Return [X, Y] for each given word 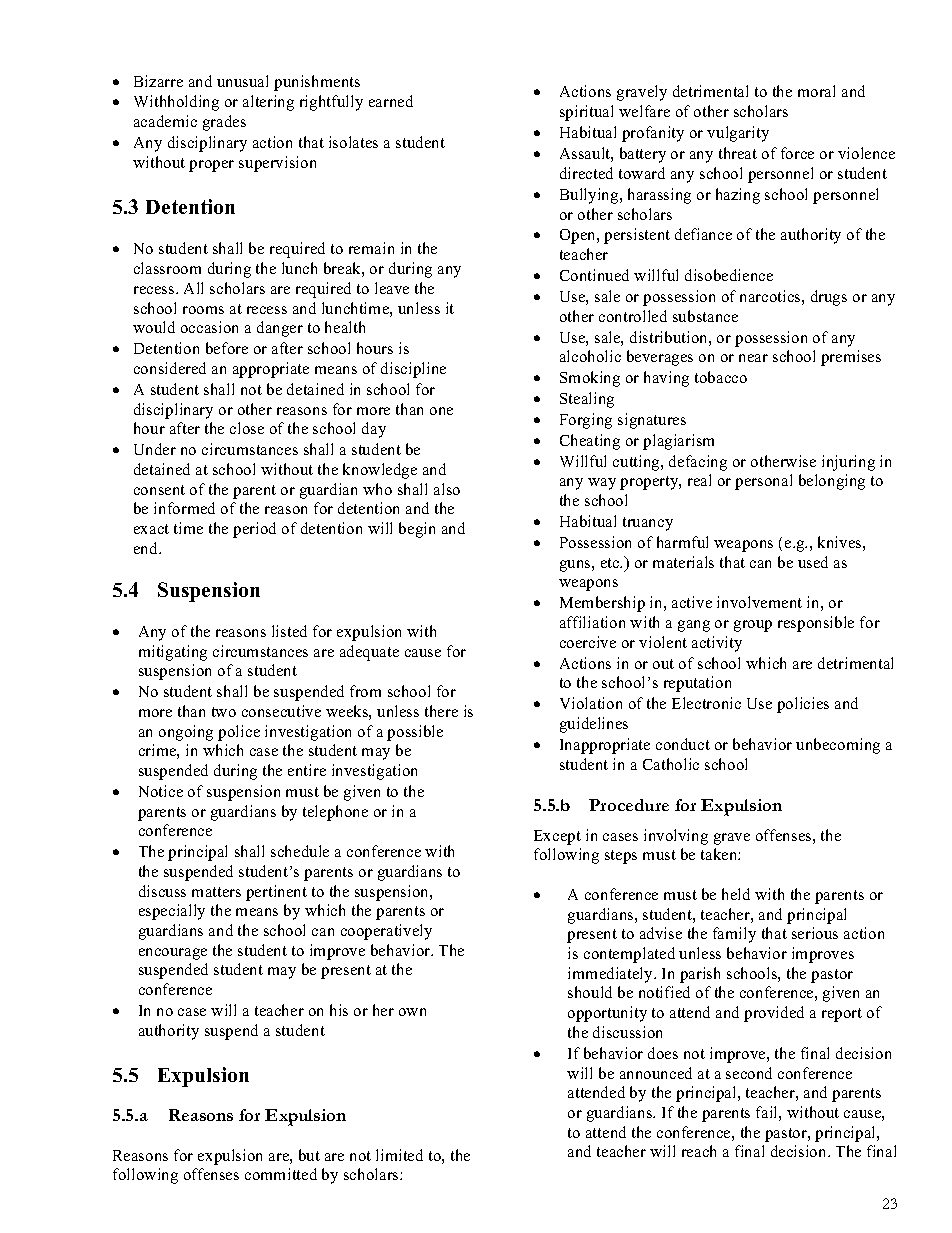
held [736, 894]
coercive [588, 642]
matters [216, 892]
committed [281, 1174]
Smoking [590, 379]
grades [224, 123]
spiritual [586, 113]
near [753, 358]
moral [816, 91]
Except [557, 837]
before [227, 348]
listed [289, 631]
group [753, 626]
